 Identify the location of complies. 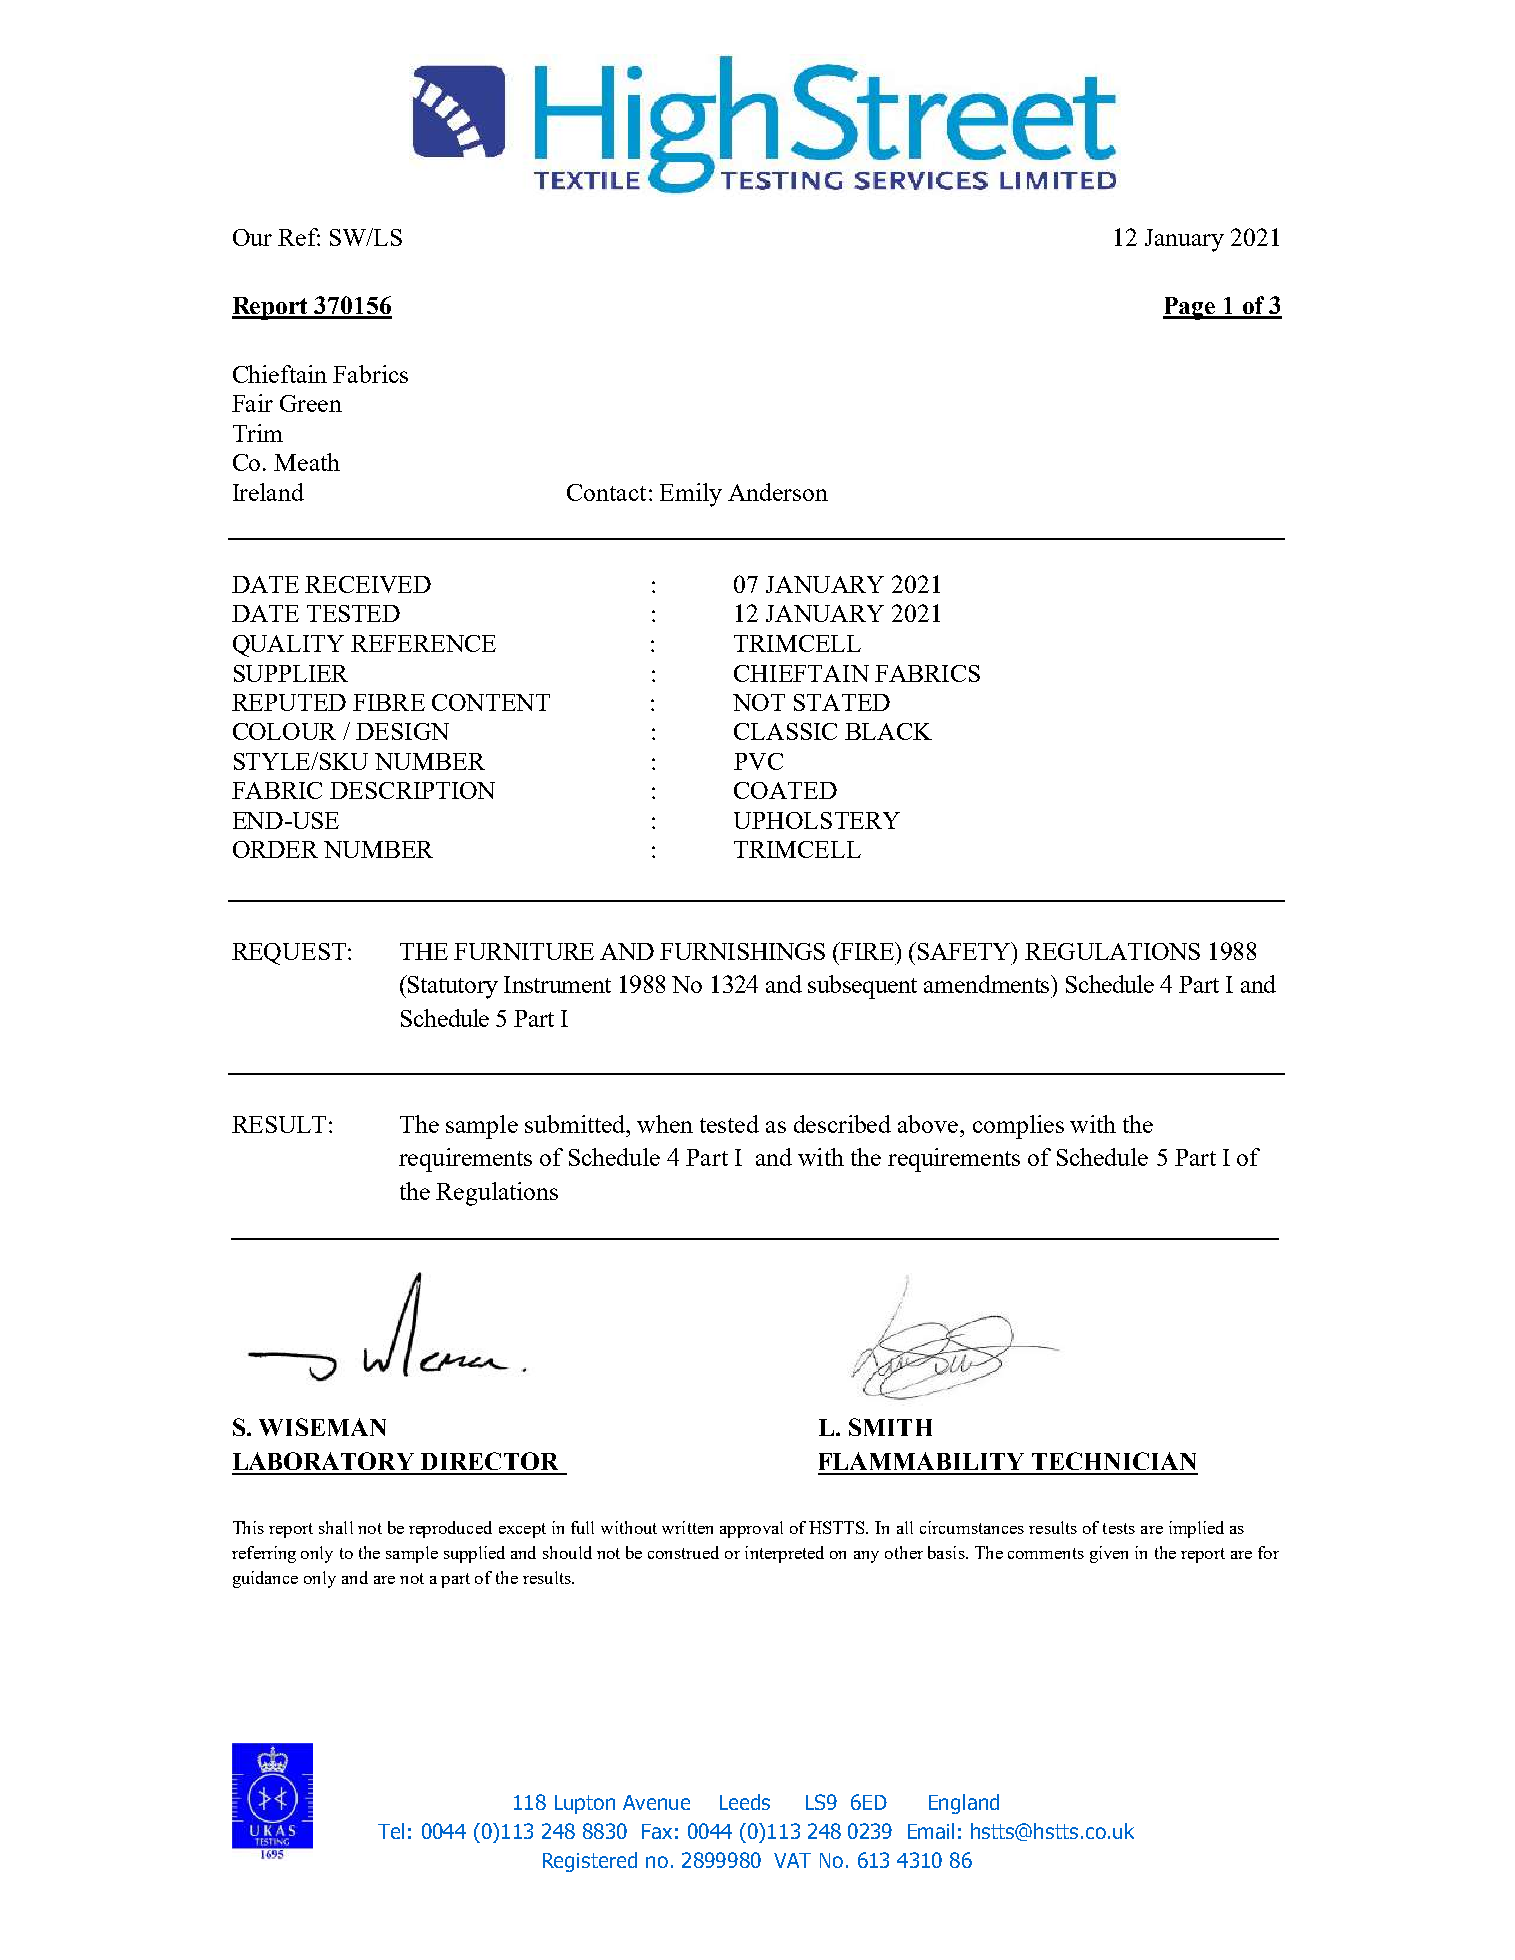
(1018, 1127).
